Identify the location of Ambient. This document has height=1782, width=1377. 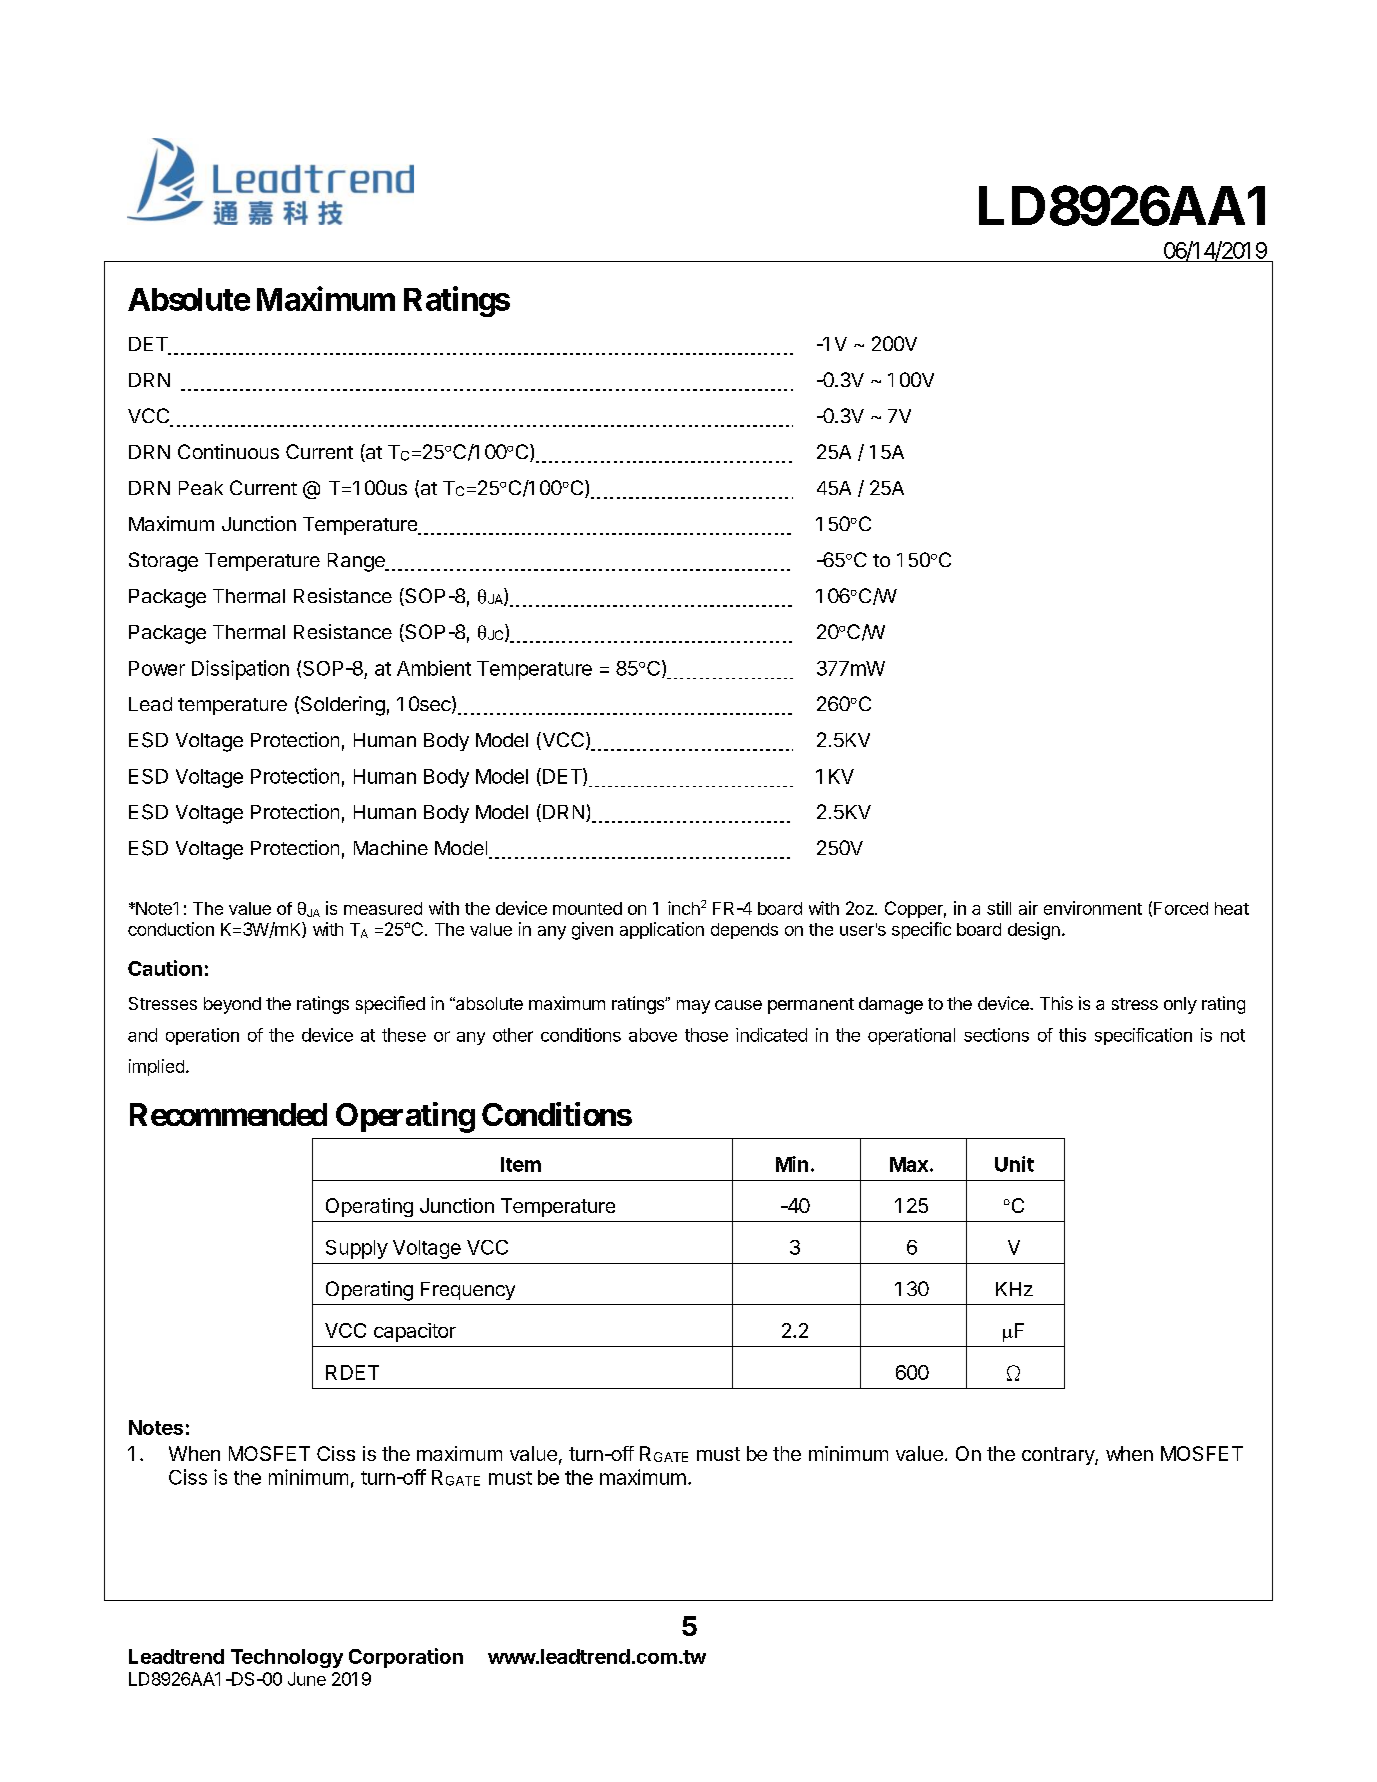
(434, 668).
